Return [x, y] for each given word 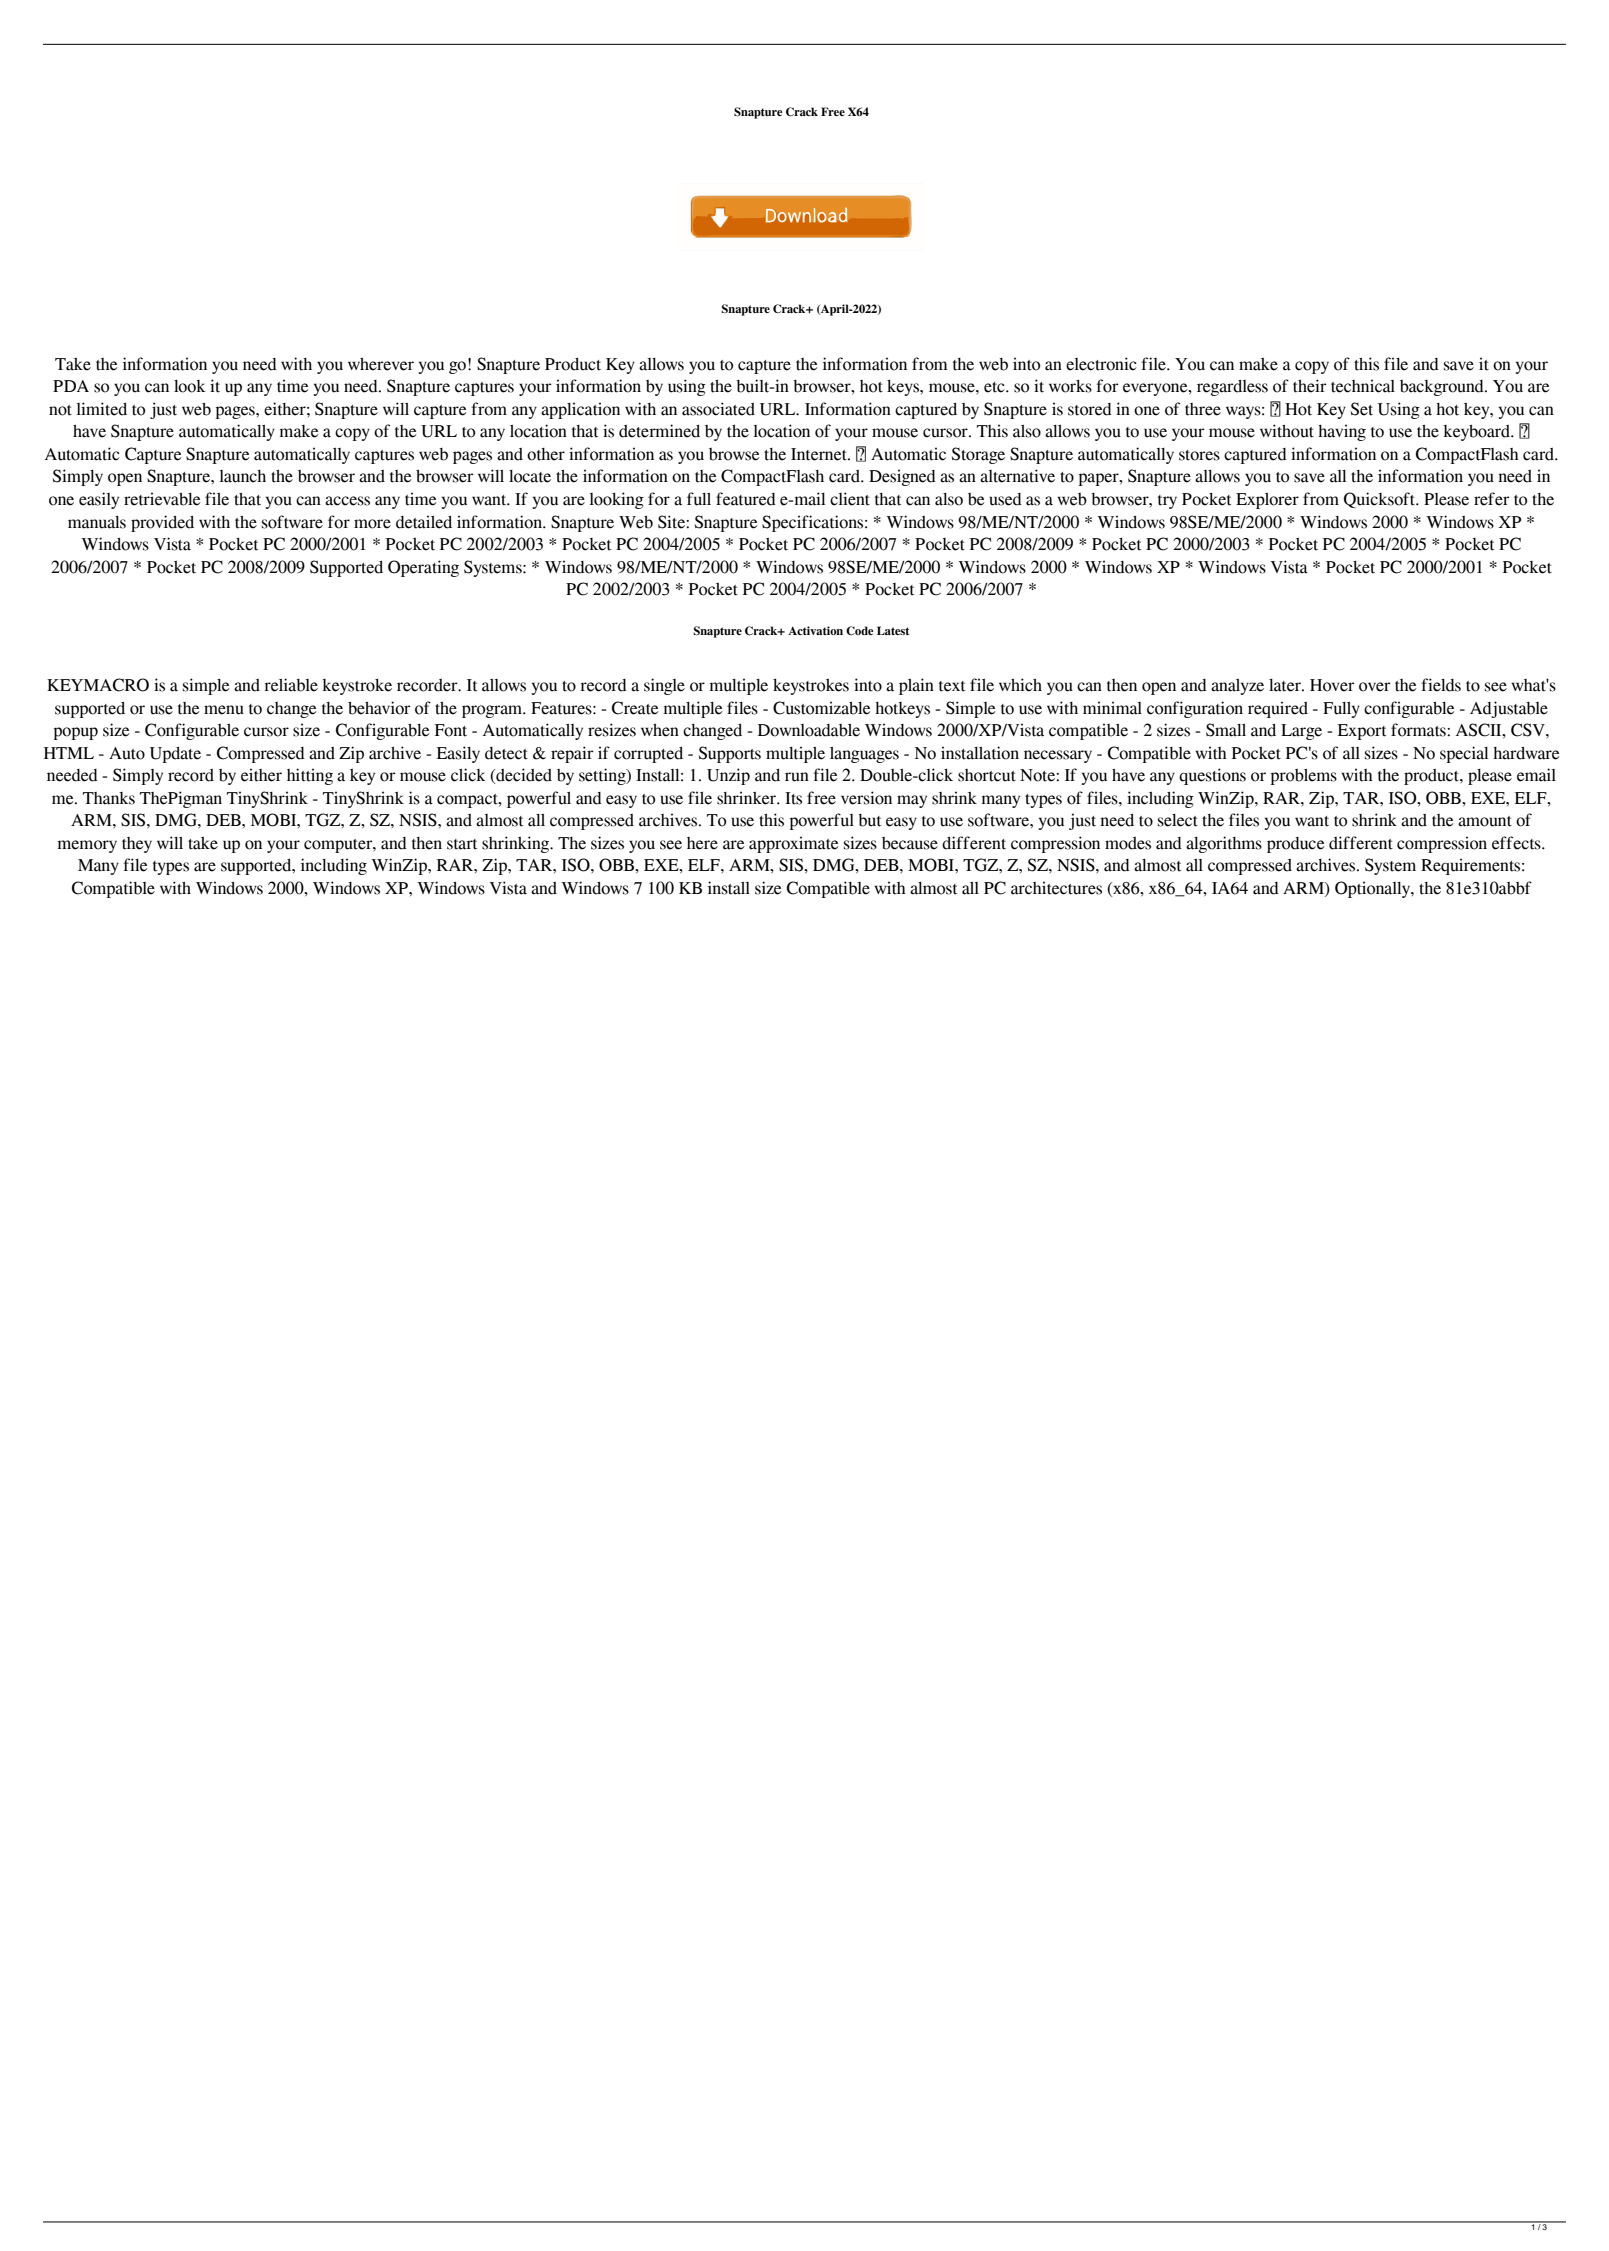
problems [1304, 777]
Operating [423, 568]
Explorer [1267, 501]
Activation [815, 630]
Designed [902, 477]
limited [101, 409]
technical [1363, 386]
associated [718, 409]
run [797, 777]
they [137, 845]
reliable [291, 685]
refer [1492, 499]
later [1286, 685]
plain [916, 686]
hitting [310, 776]
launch [242, 476]
